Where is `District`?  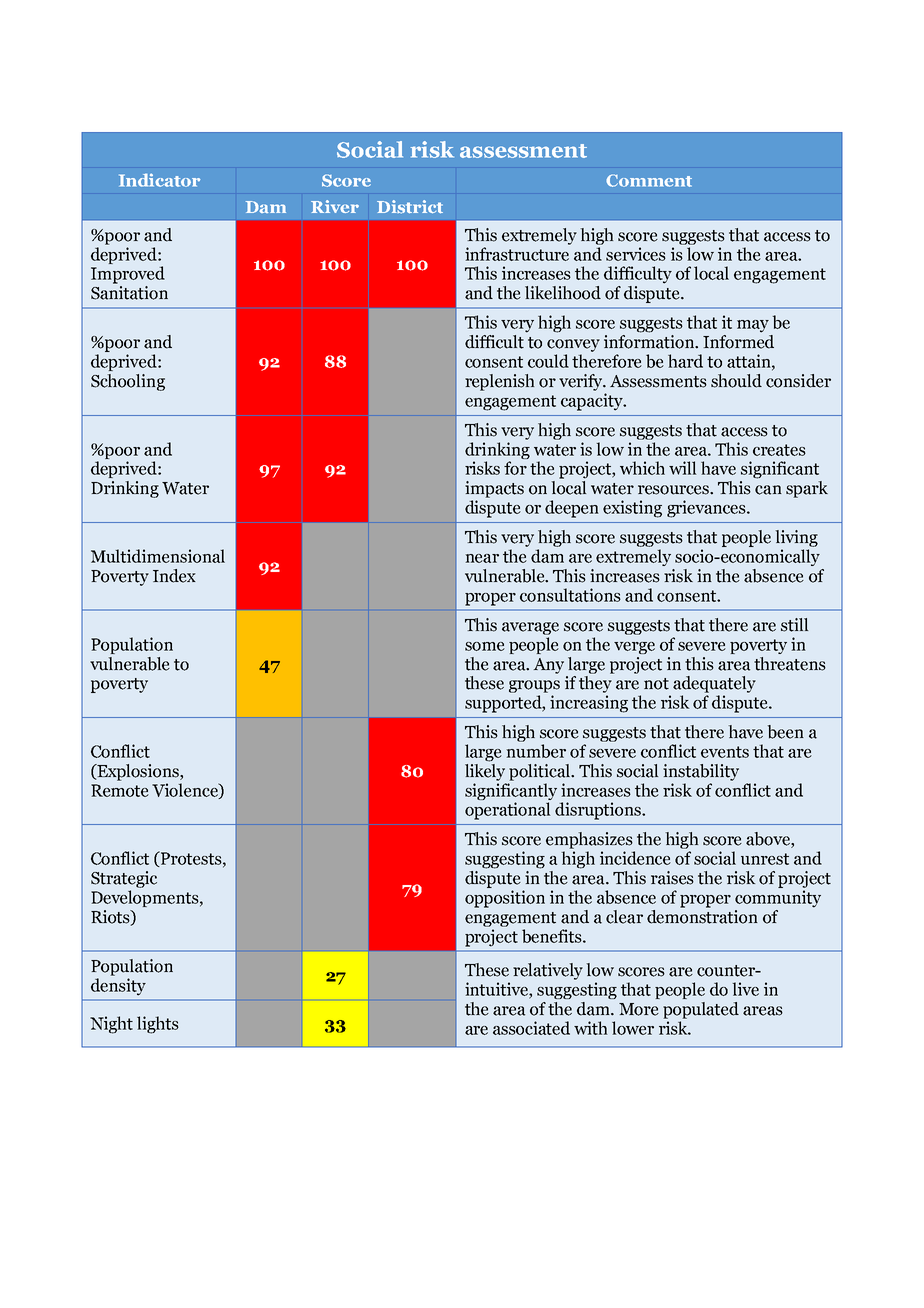 District is located at coordinates (410, 207).
